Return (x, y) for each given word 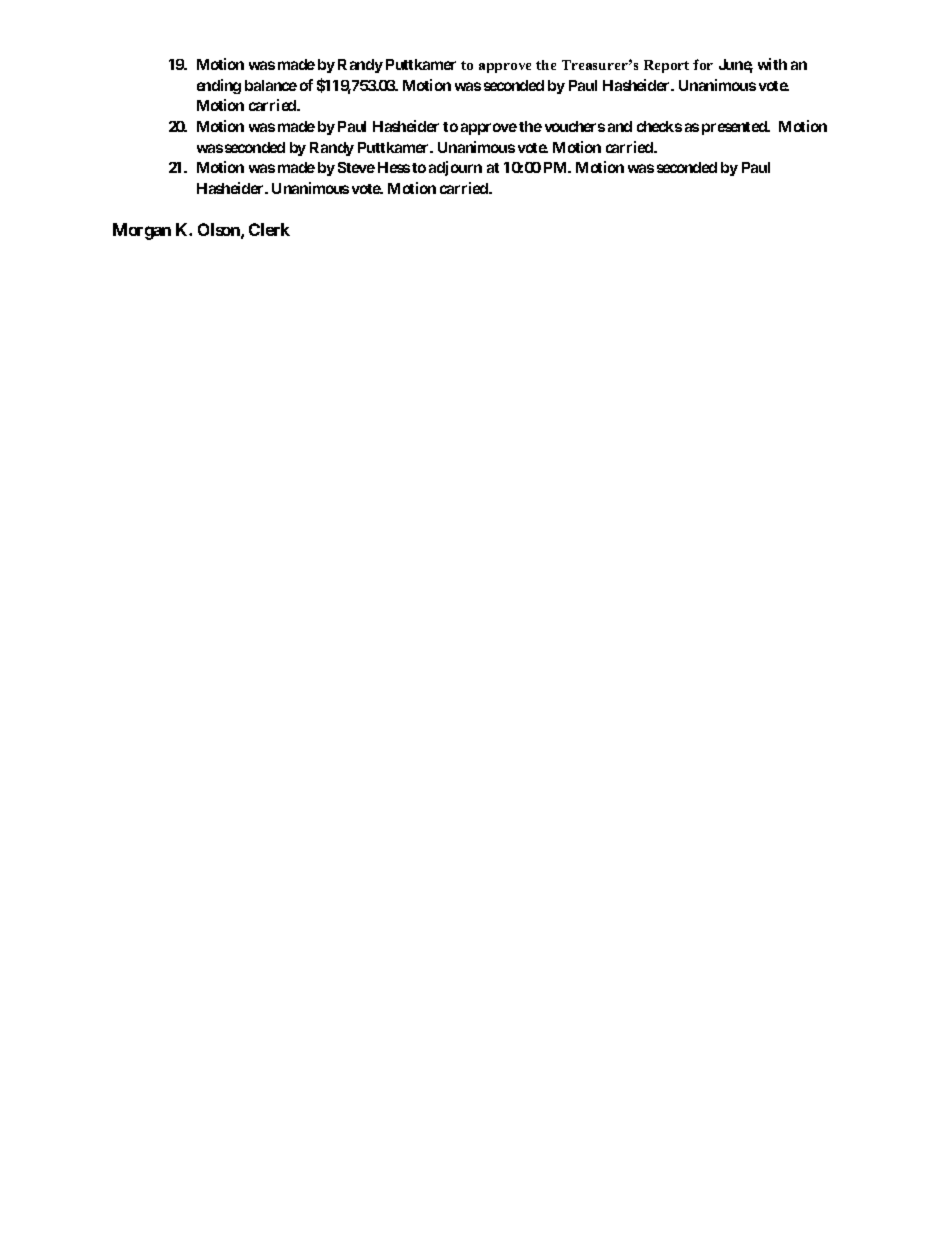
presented (735, 128)
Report (666, 66)
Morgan (142, 231)
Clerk (269, 229)
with (772, 64)
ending (219, 86)
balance (271, 85)
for (703, 64)
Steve (356, 167)
